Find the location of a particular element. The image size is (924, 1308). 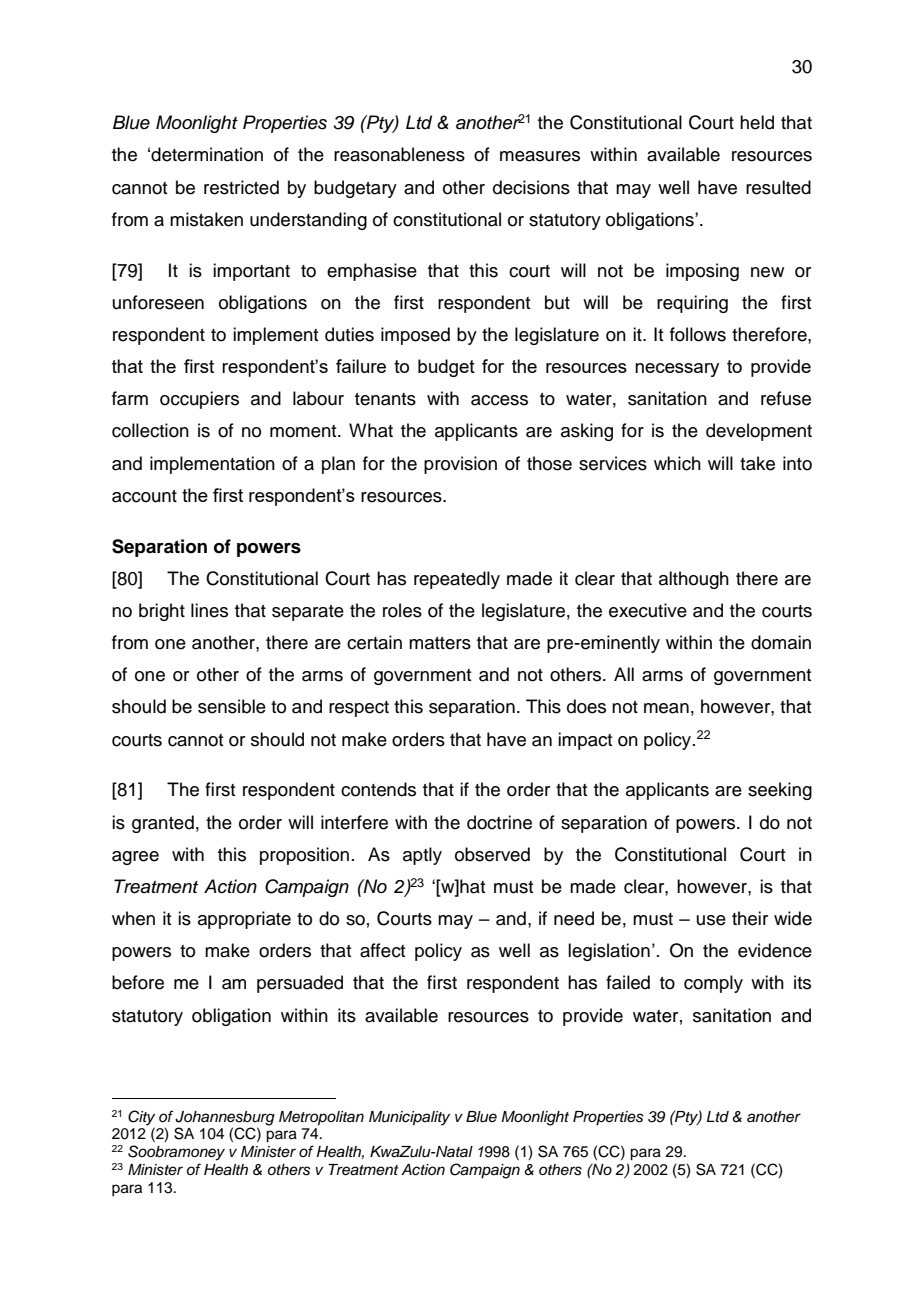

restricted is located at coordinates (241, 187).
